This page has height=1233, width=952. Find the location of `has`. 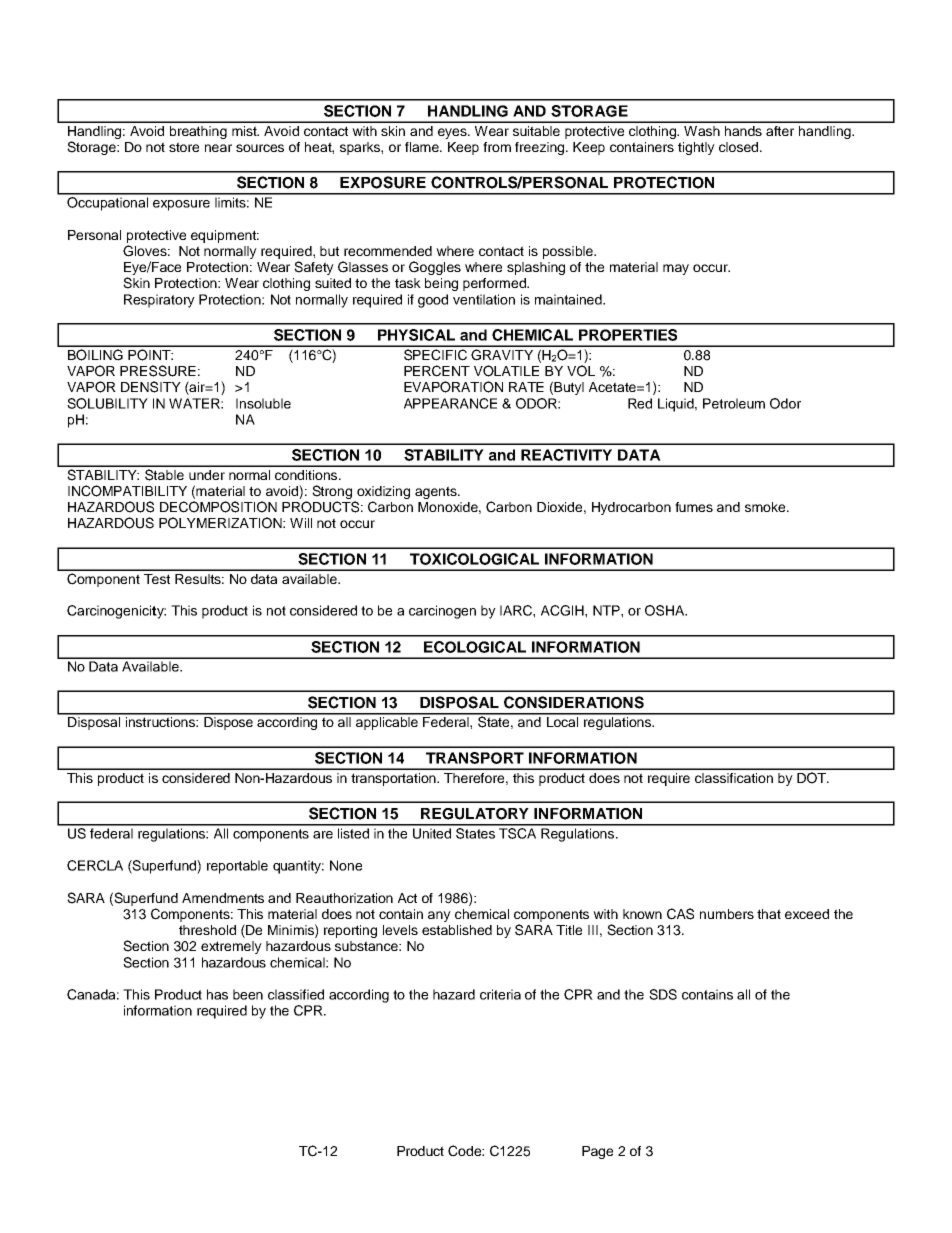

has is located at coordinates (217, 994).
